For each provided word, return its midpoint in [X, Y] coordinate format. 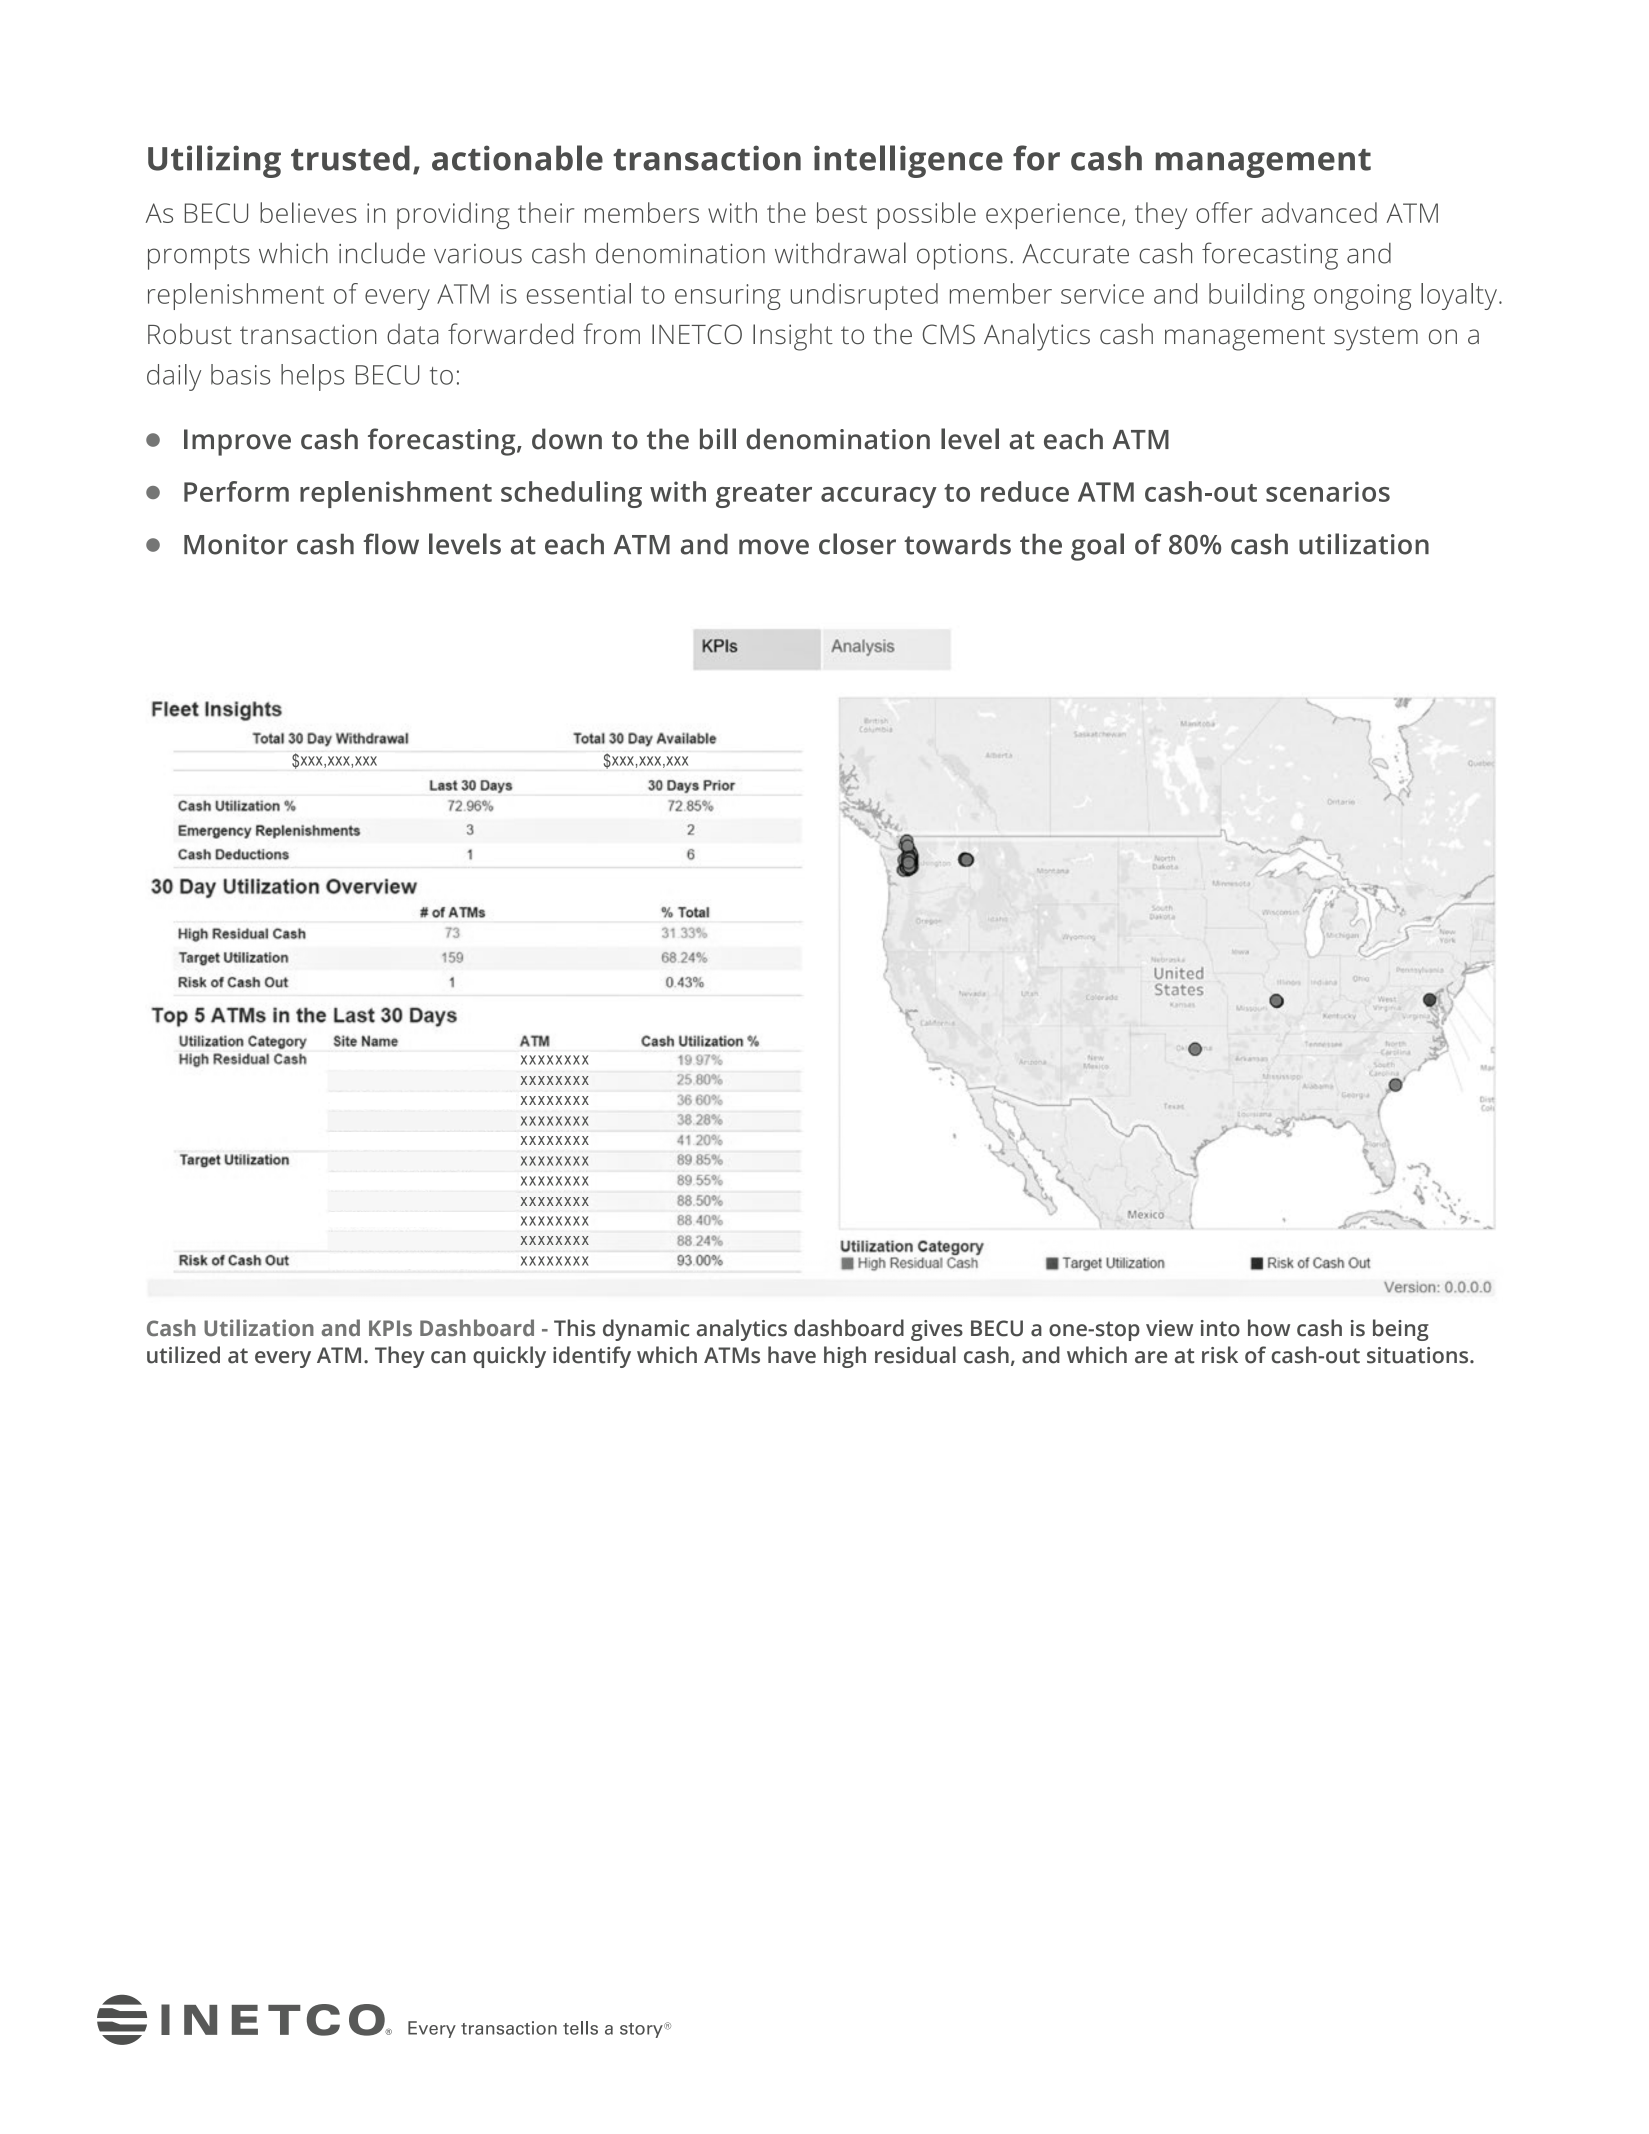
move [774, 547]
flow [391, 544]
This [574, 1328]
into [1220, 1328]
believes [308, 212]
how [1269, 1328]
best [842, 212]
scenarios [1328, 491]
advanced [1319, 212]
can [448, 1357]
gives [937, 1330]
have [792, 1355]
